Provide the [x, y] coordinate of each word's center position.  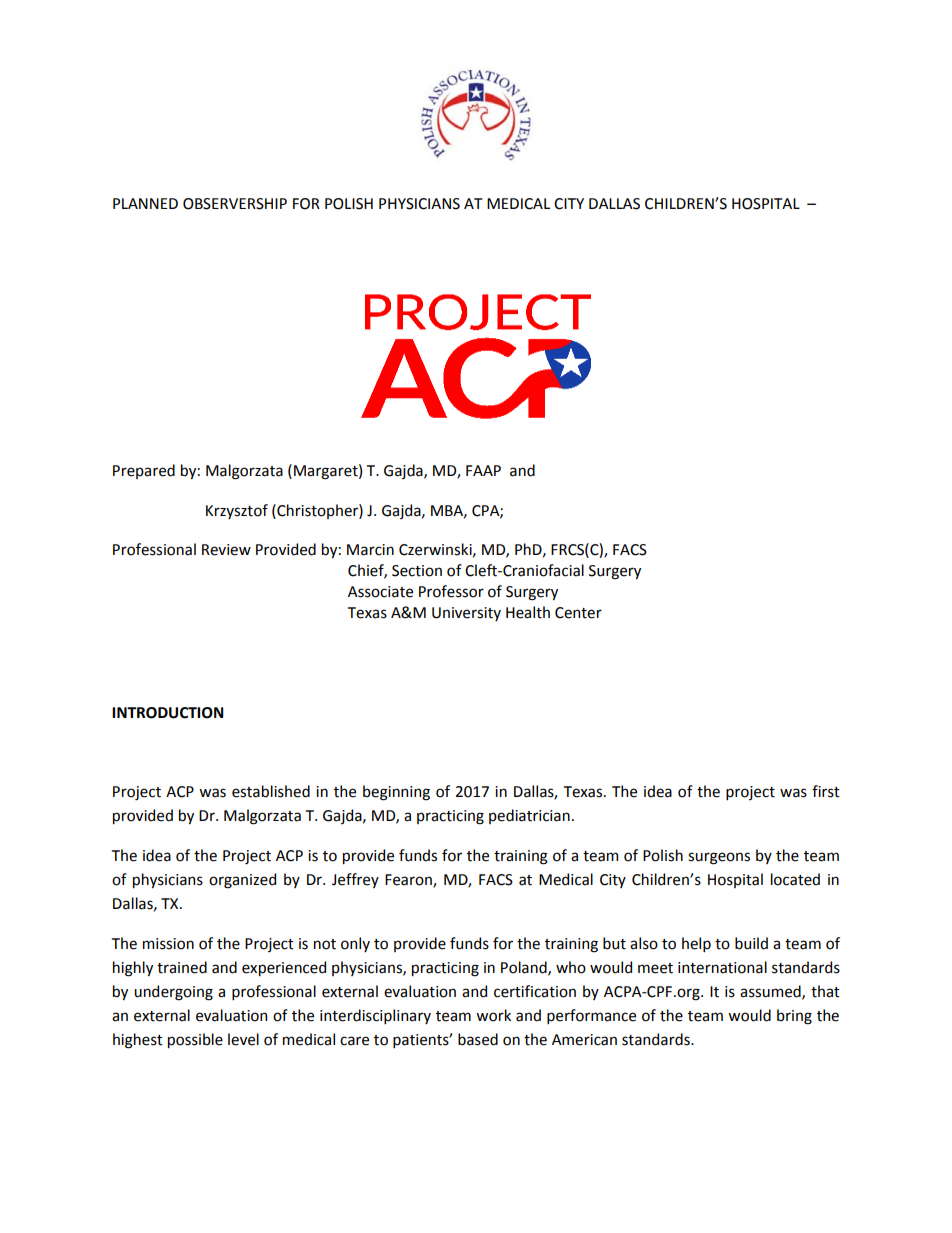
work [493, 1015]
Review [226, 550]
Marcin [370, 550]
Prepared [144, 471]
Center [578, 613]
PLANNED [145, 203]
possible [195, 1040]
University [466, 614]
